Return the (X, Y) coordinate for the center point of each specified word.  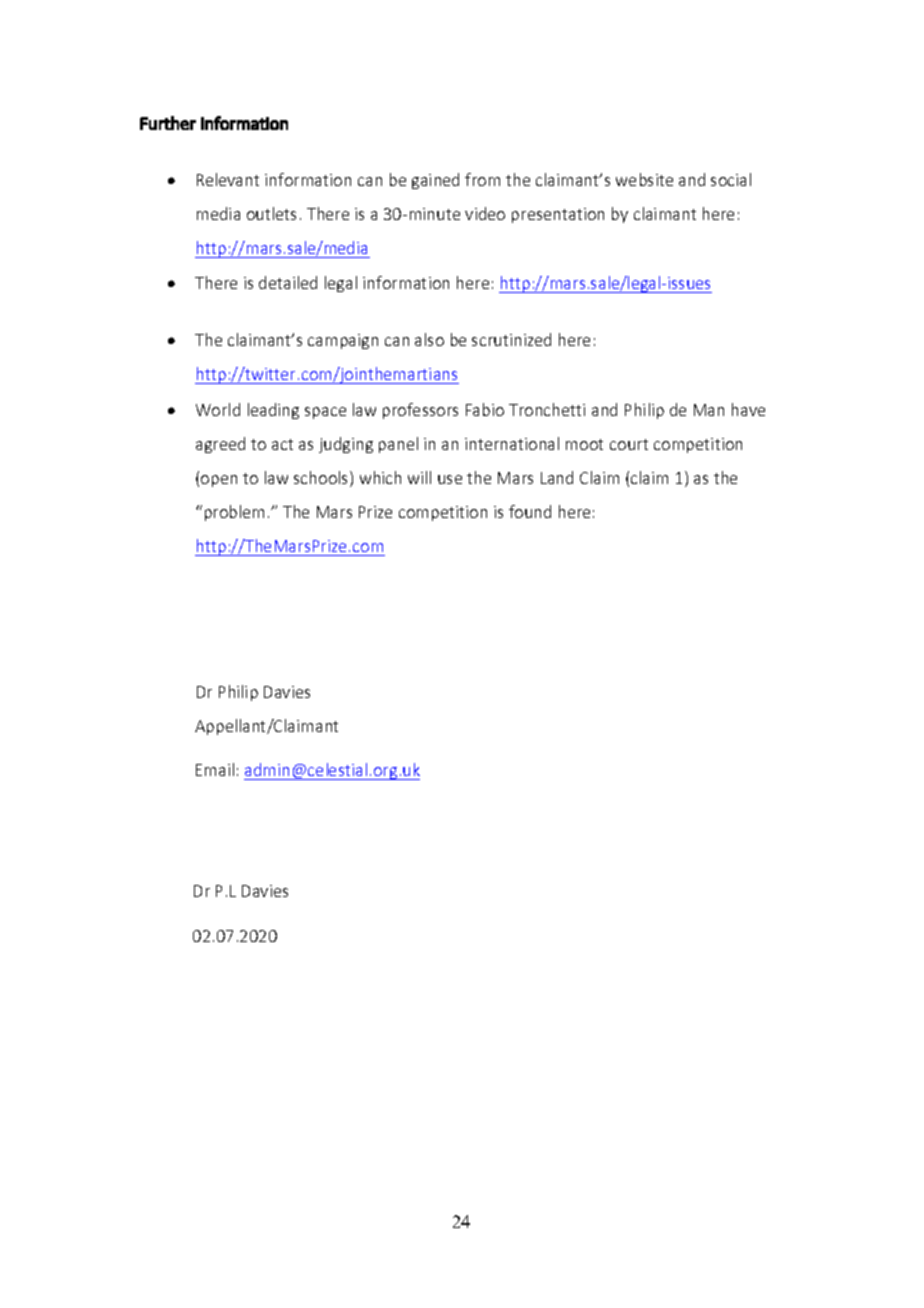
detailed (288, 282)
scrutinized (511, 339)
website (644, 179)
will (419, 477)
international (512, 443)
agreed (220, 445)
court (629, 444)
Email (215, 769)
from (482, 179)
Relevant (228, 179)
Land (557, 477)
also (429, 339)
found (530, 511)
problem (234, 513)
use (450, 479)
